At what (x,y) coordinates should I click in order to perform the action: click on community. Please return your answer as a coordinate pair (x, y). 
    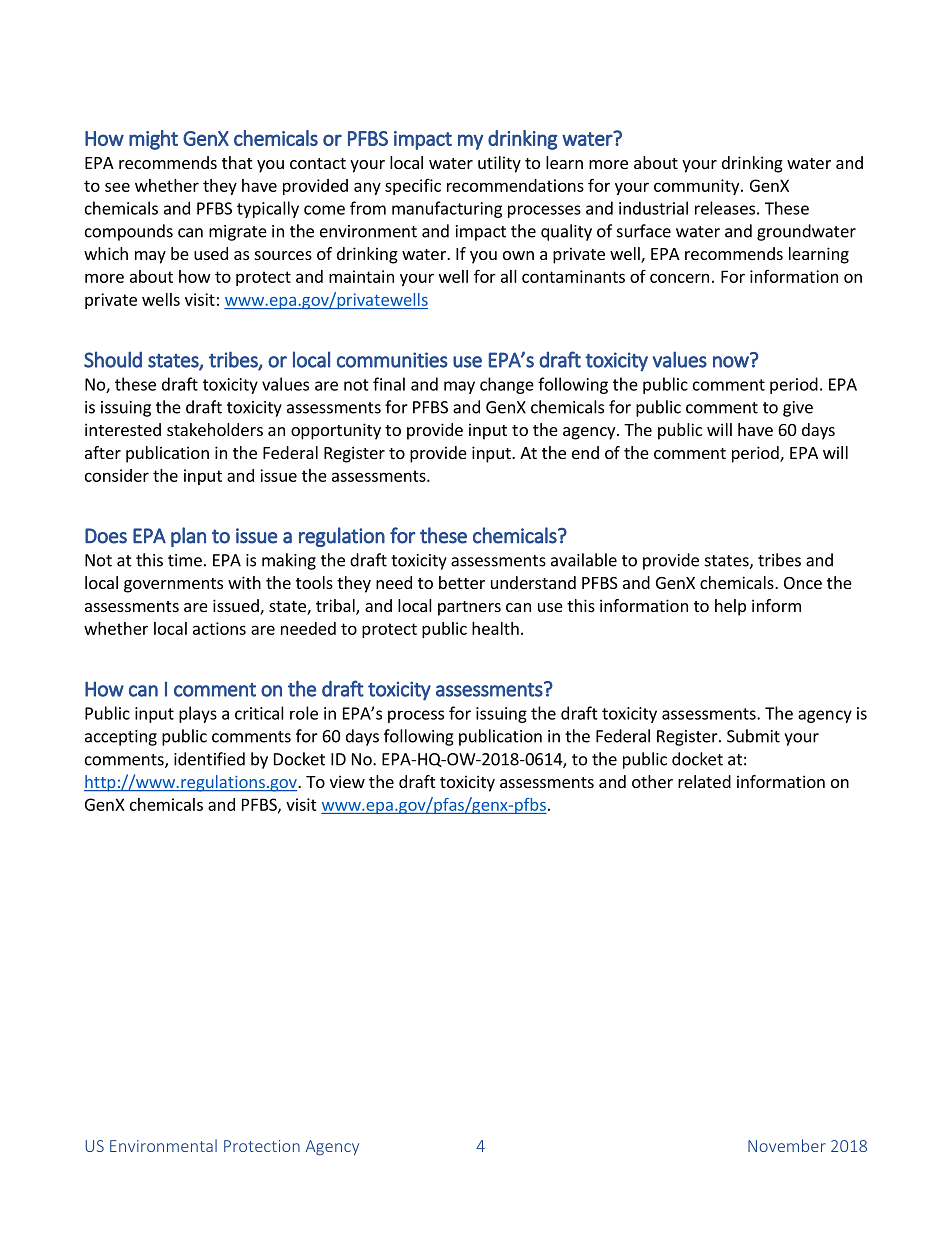
    Looking at the image, I should click on (698, 187).
